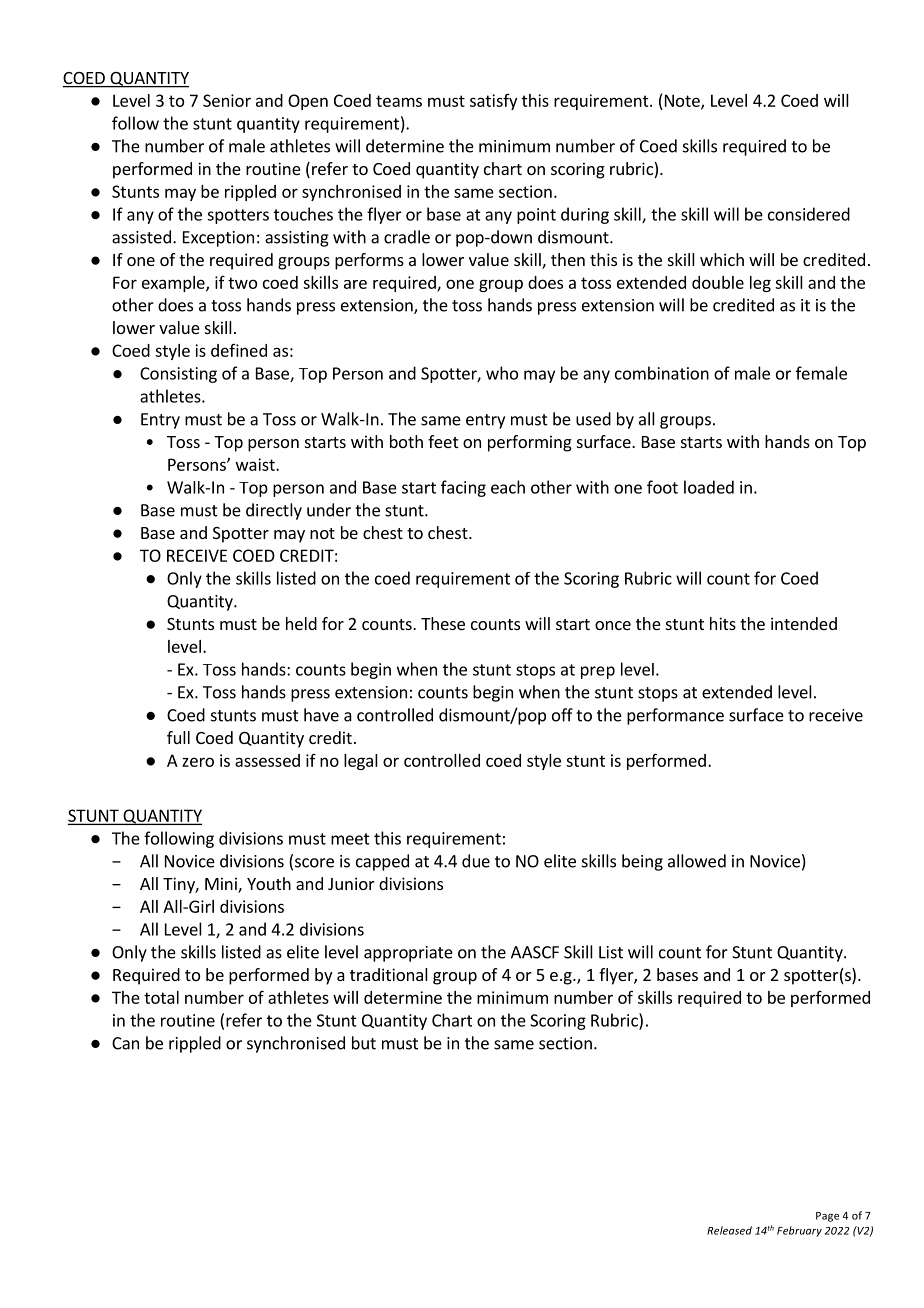 The image size is (924, 1308). What do you see at coordinates (443, 623) in the screenshot?
I see `These` at bounding box center [443, 623].
